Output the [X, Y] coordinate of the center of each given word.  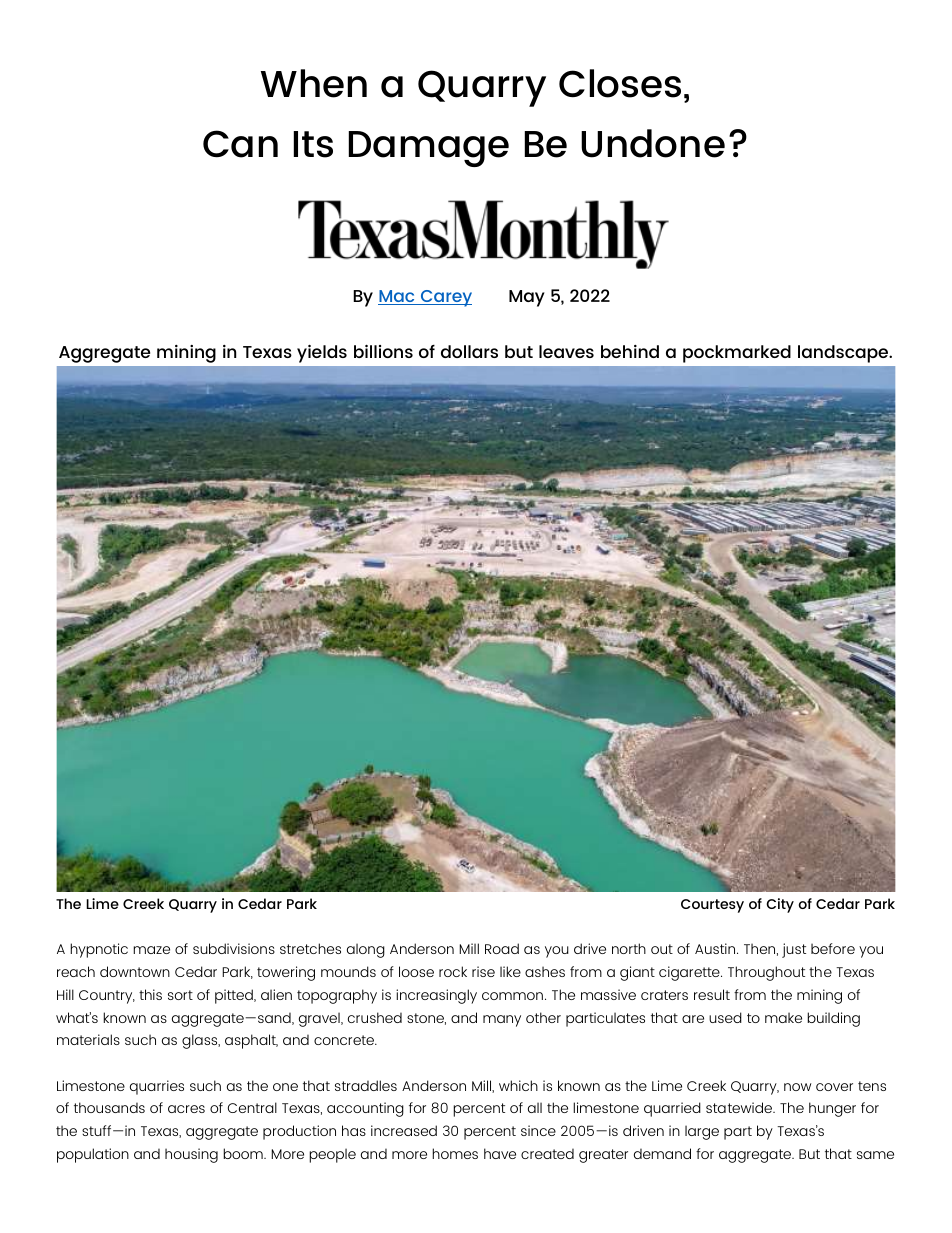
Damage [429, 149]
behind [630, 351]
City [780, 905]
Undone [653, 143]
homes [455, 1153]
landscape [844, 354]
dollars [469, 351]
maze [151, 950]
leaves [566, 351]
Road [502, 948]
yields [322, 354]
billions [383, 351]
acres [186, 1109]
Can [240, 144]
